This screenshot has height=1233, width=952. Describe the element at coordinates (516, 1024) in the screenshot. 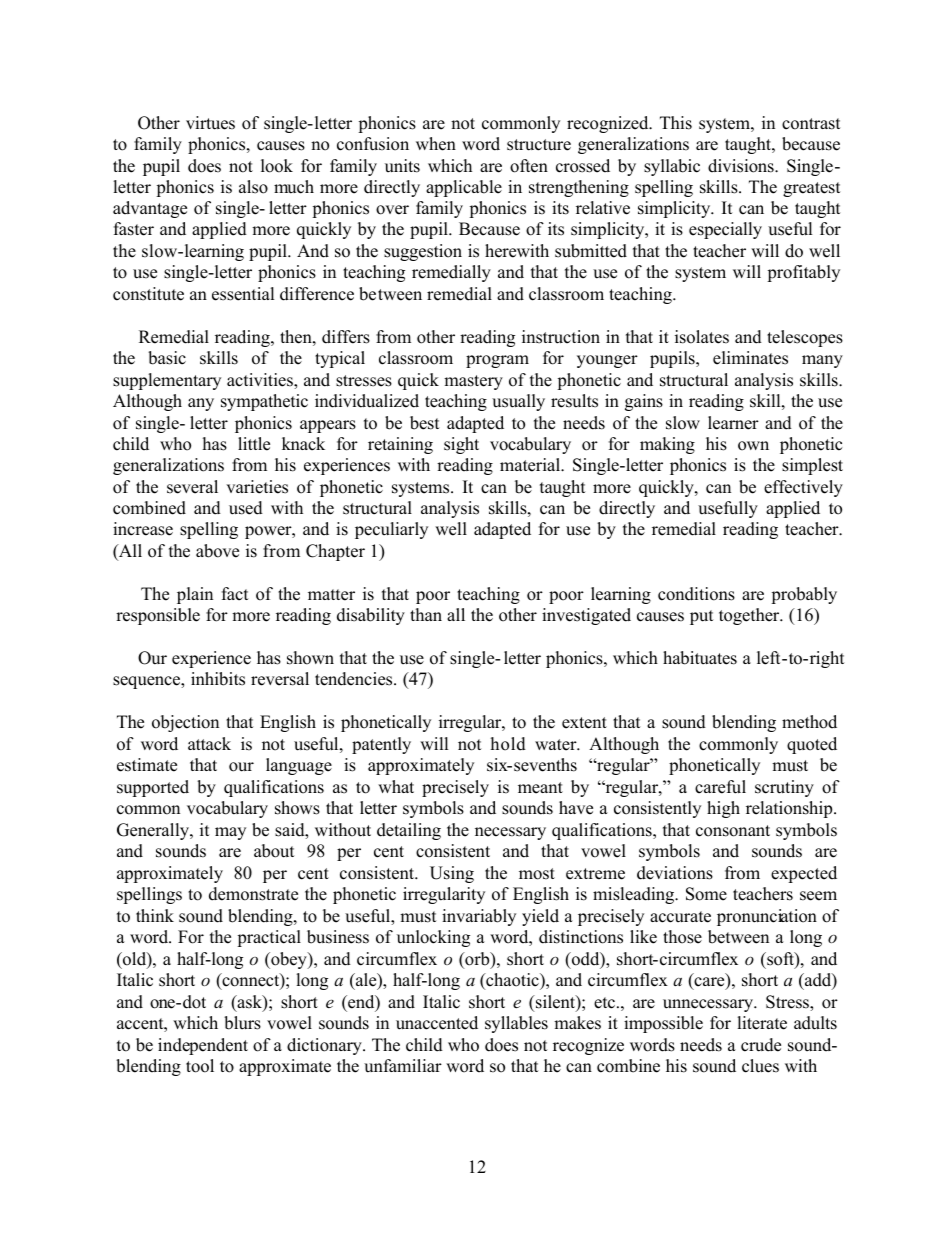

I see `syllables` at that location.
